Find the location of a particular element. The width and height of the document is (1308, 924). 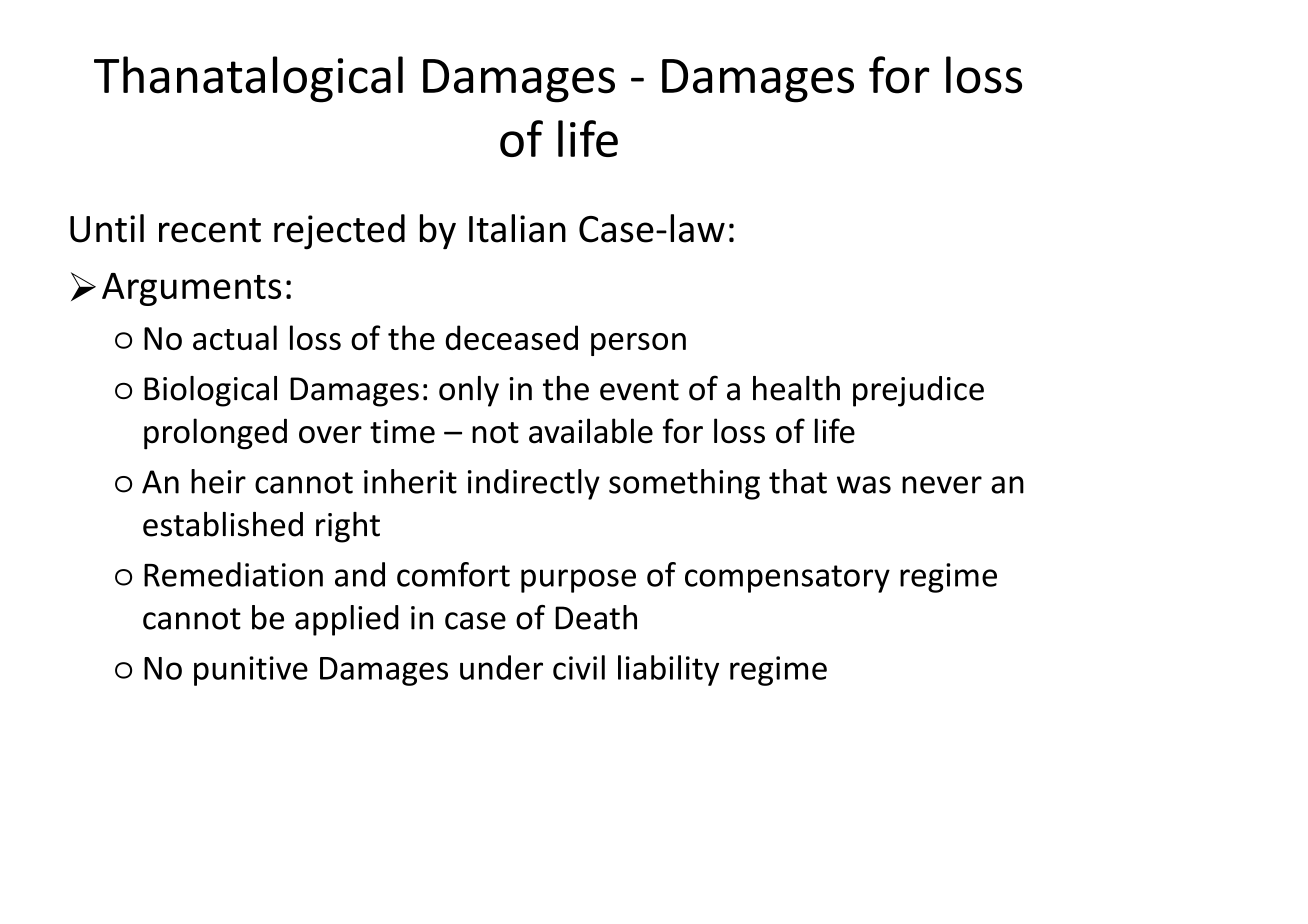

recent is located at coordinates (210, 230).
